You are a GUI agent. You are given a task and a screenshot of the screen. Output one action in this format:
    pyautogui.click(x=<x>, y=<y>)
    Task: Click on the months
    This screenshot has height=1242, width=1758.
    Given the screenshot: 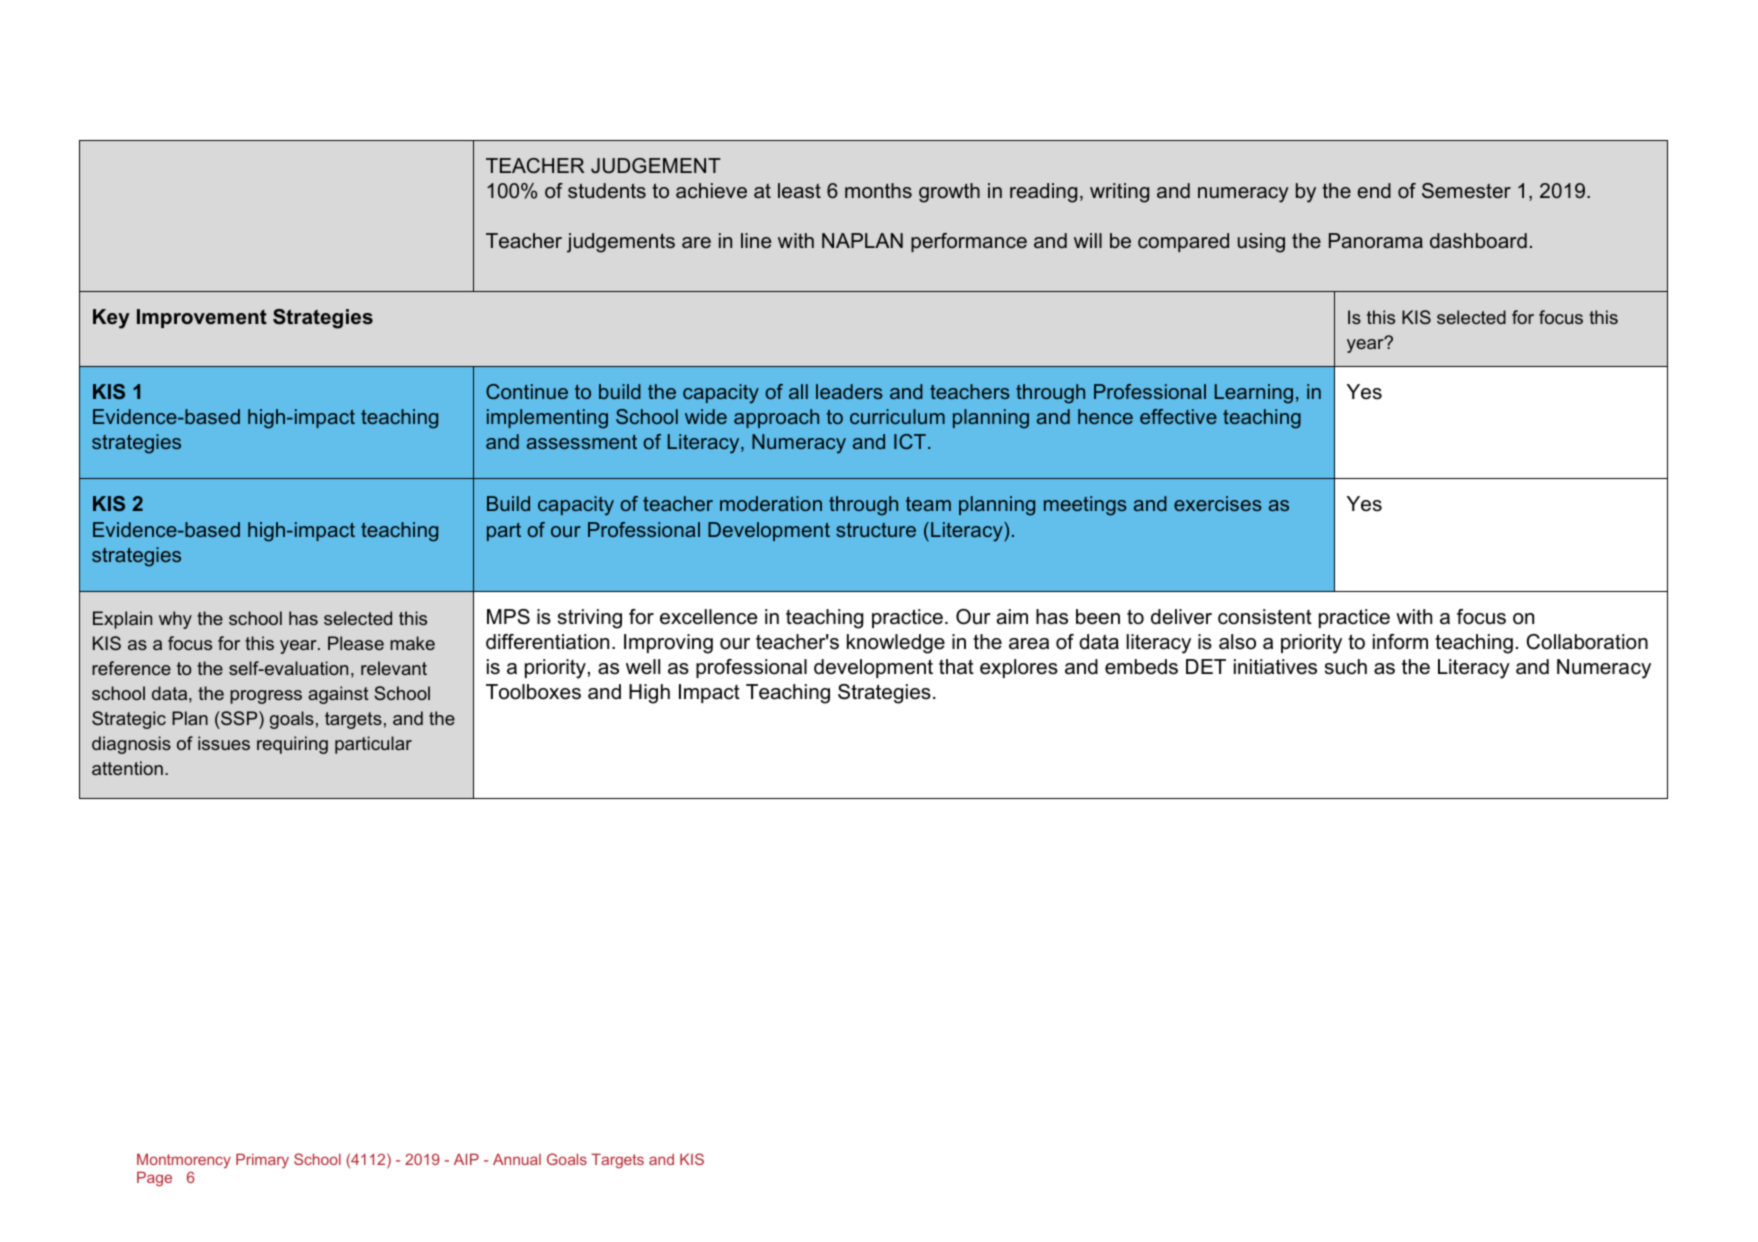 What is the action you would take?
    pyautogui.click(x=878, y=190)
